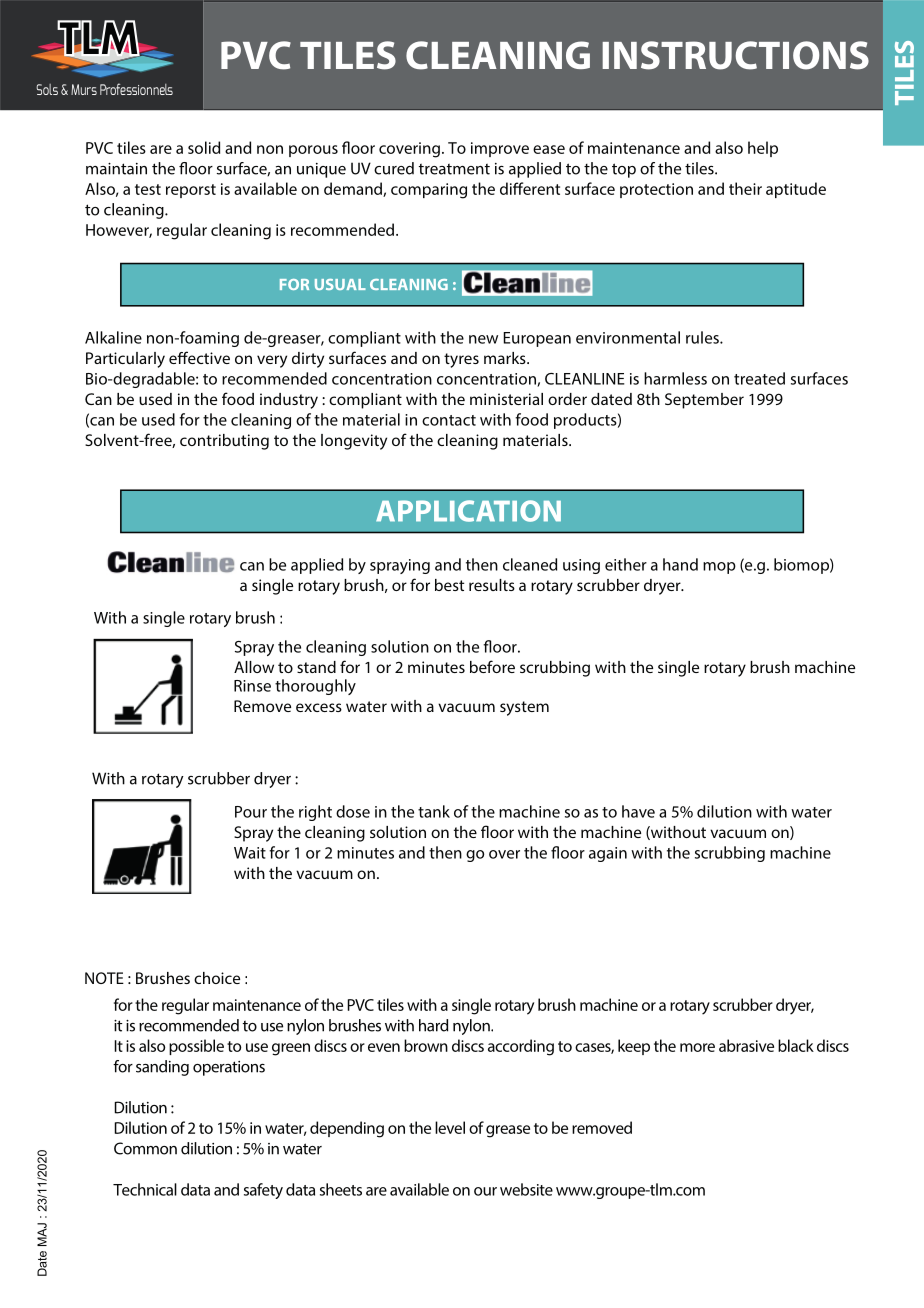  Describe the element at coordinates (450, 1127) in the image. I see `level` at that location.
